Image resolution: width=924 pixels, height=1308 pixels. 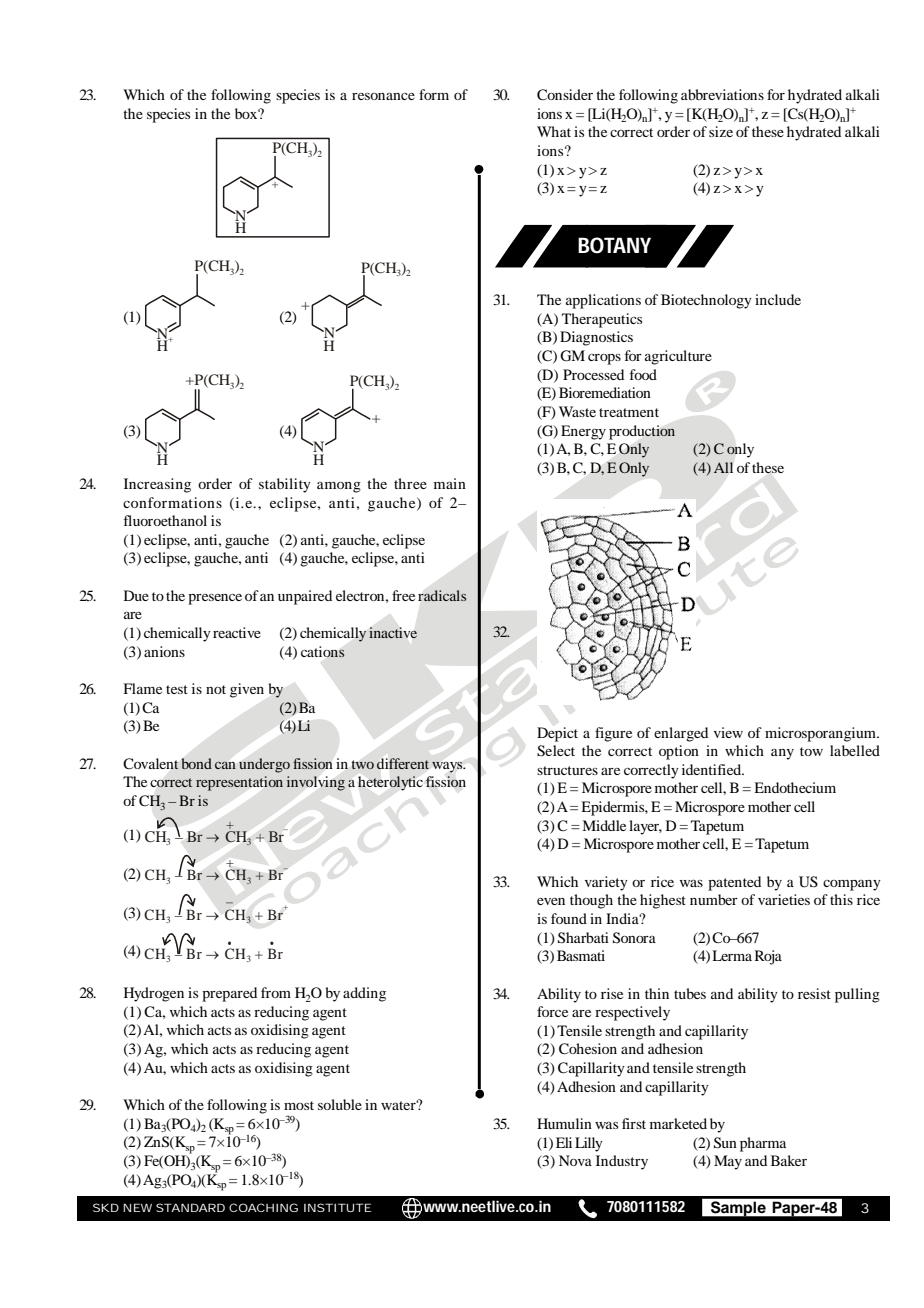 What do you see at coordinates (448, 767) in the screenshot?
I see `ways` at bounding box center [448, 767].
